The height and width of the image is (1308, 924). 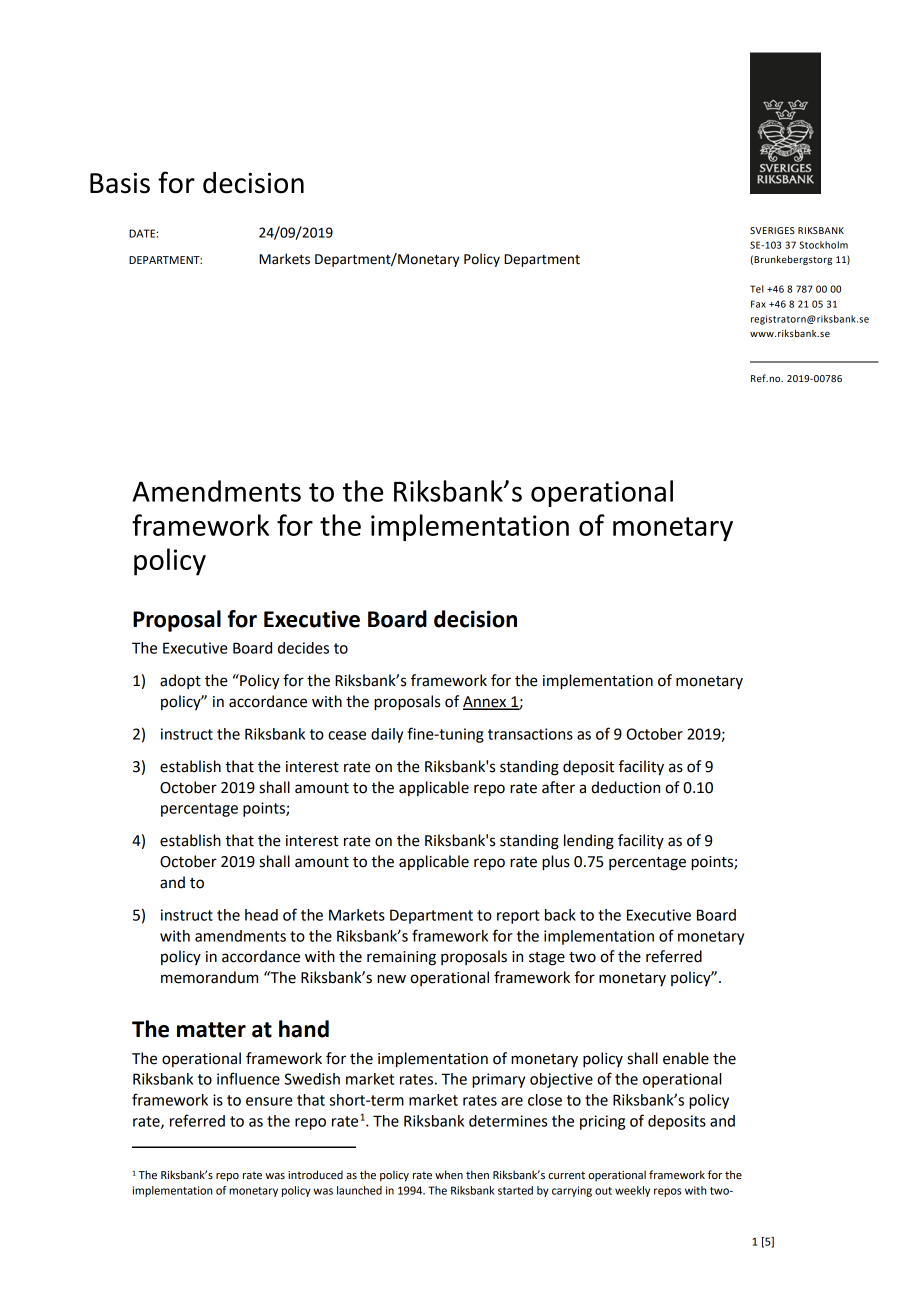 What do you see at coordinates (269, 1101) in the image?
I see `ensure` at bounding box center [269, 1101].
